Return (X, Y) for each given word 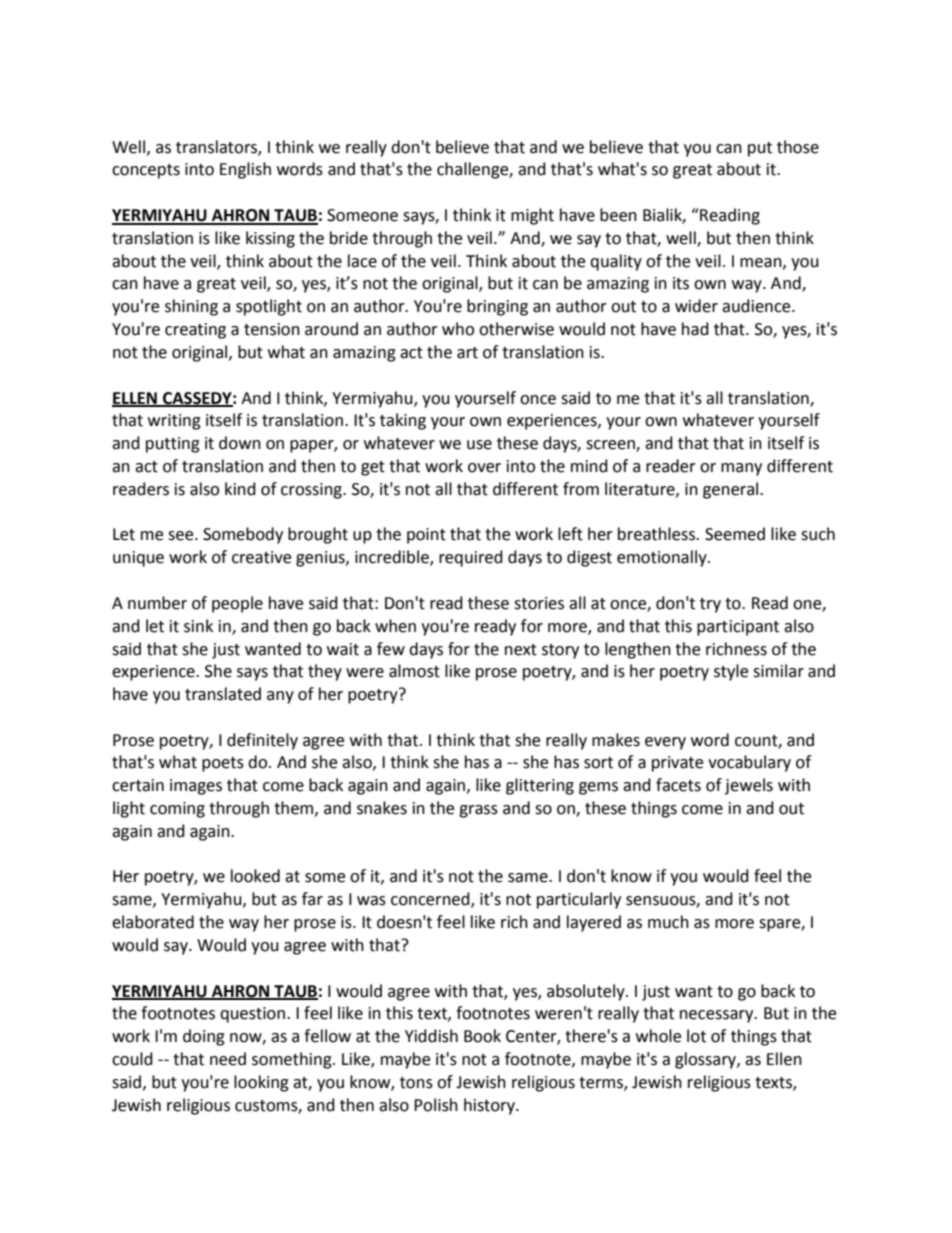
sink (198, 626)
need (228, 1059)
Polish (436, 1105)
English (245, 170)
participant (738, 628)
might (532, 216)
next (521, 650)
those (798, 147)
